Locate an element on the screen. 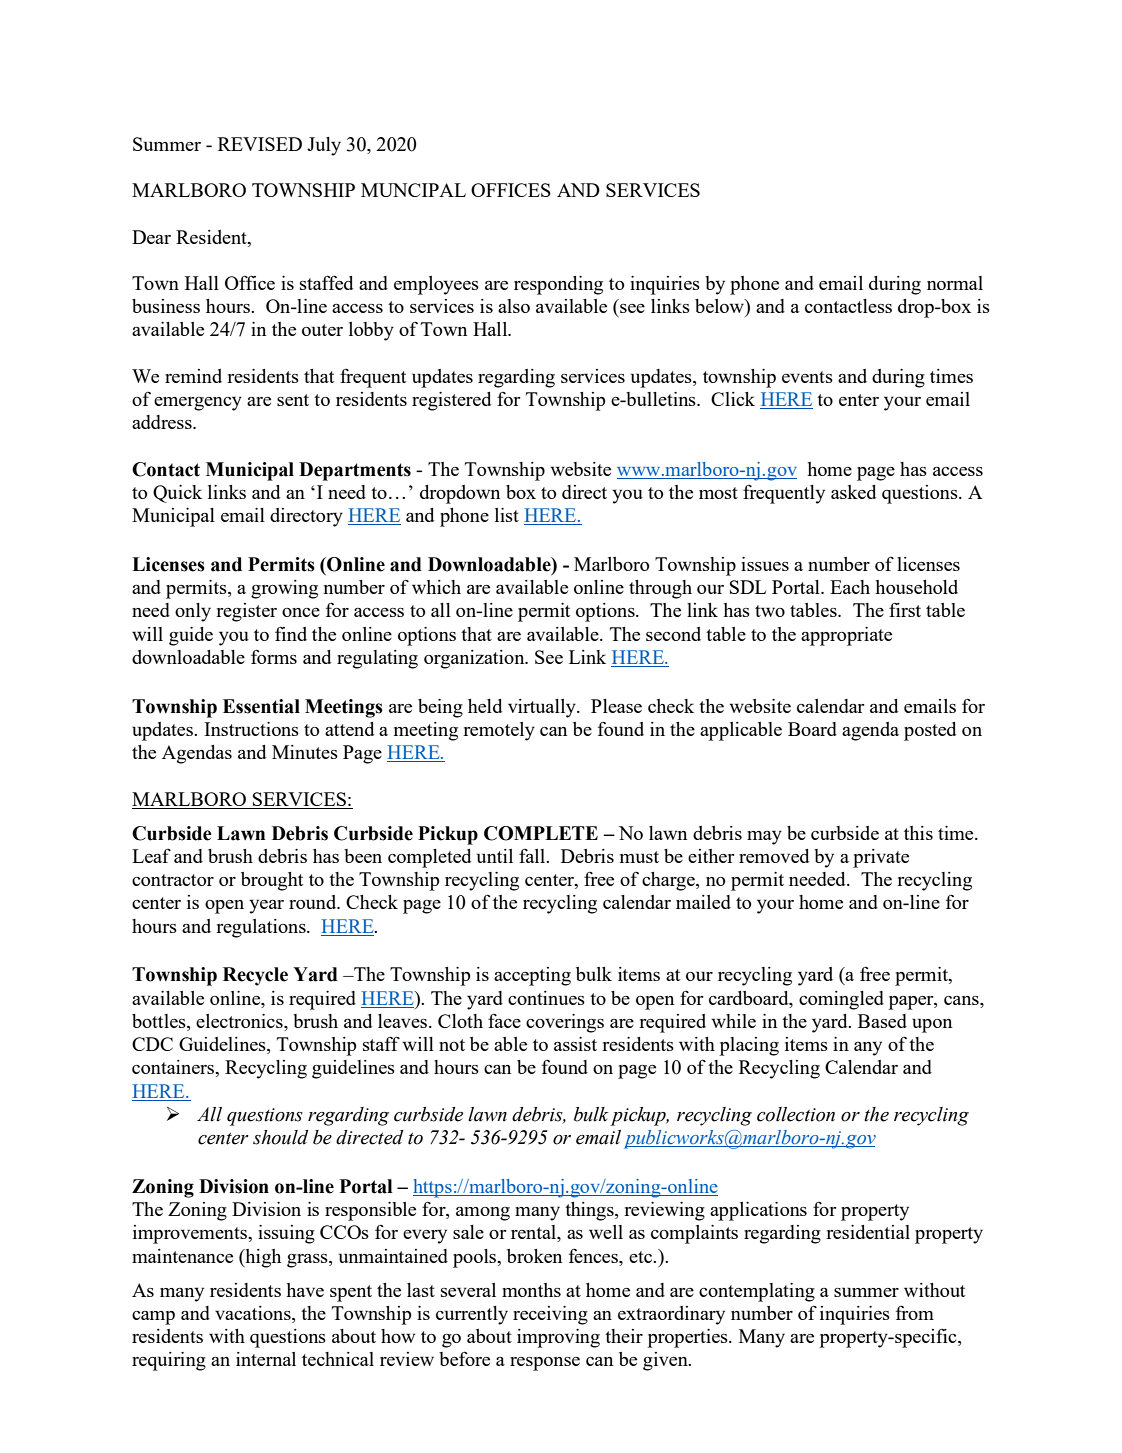  from is located at coordinates (915, 1312).
